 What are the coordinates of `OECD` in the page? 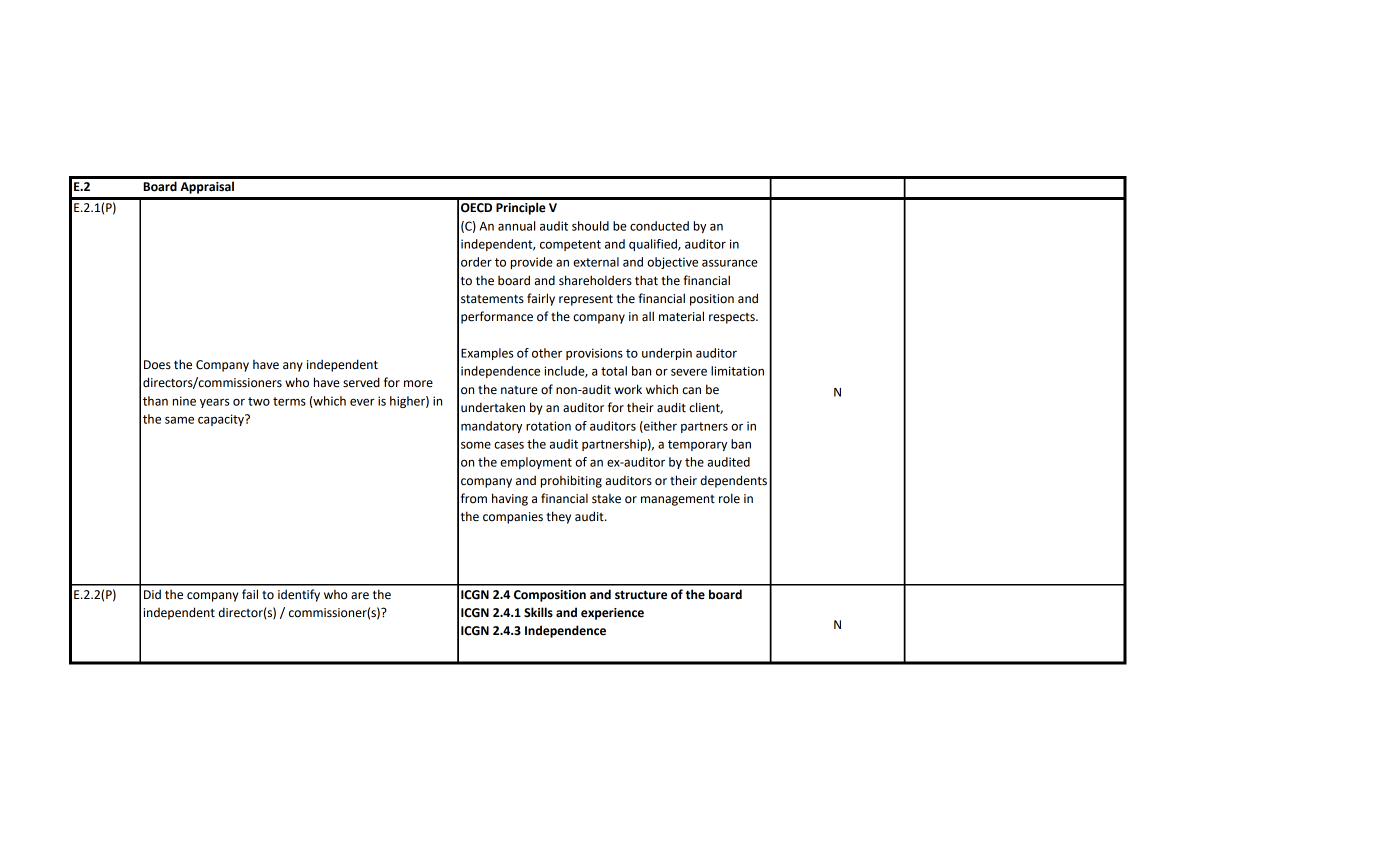 It's located at (476, 208).
